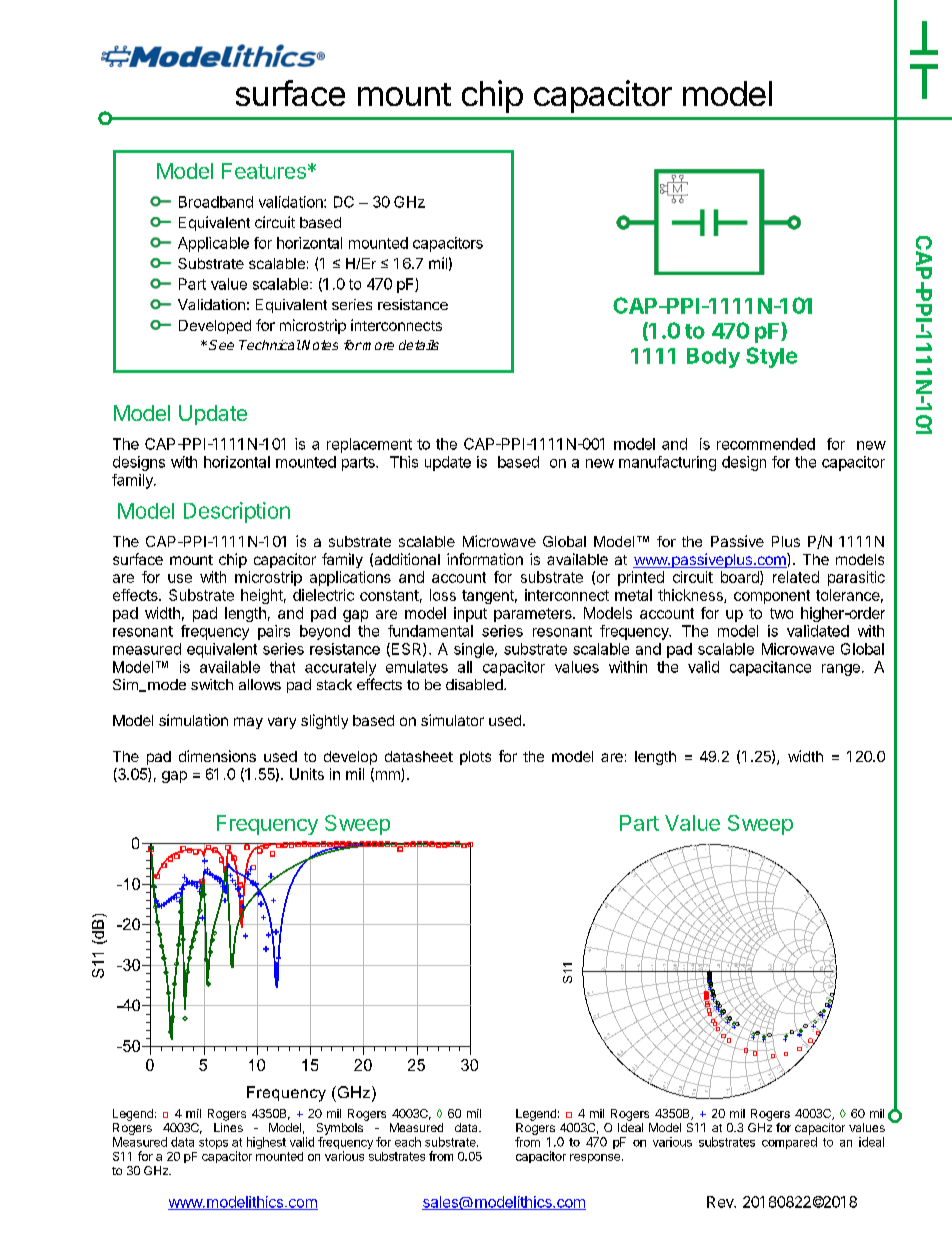  I want to click on information, so click(485, 559).
